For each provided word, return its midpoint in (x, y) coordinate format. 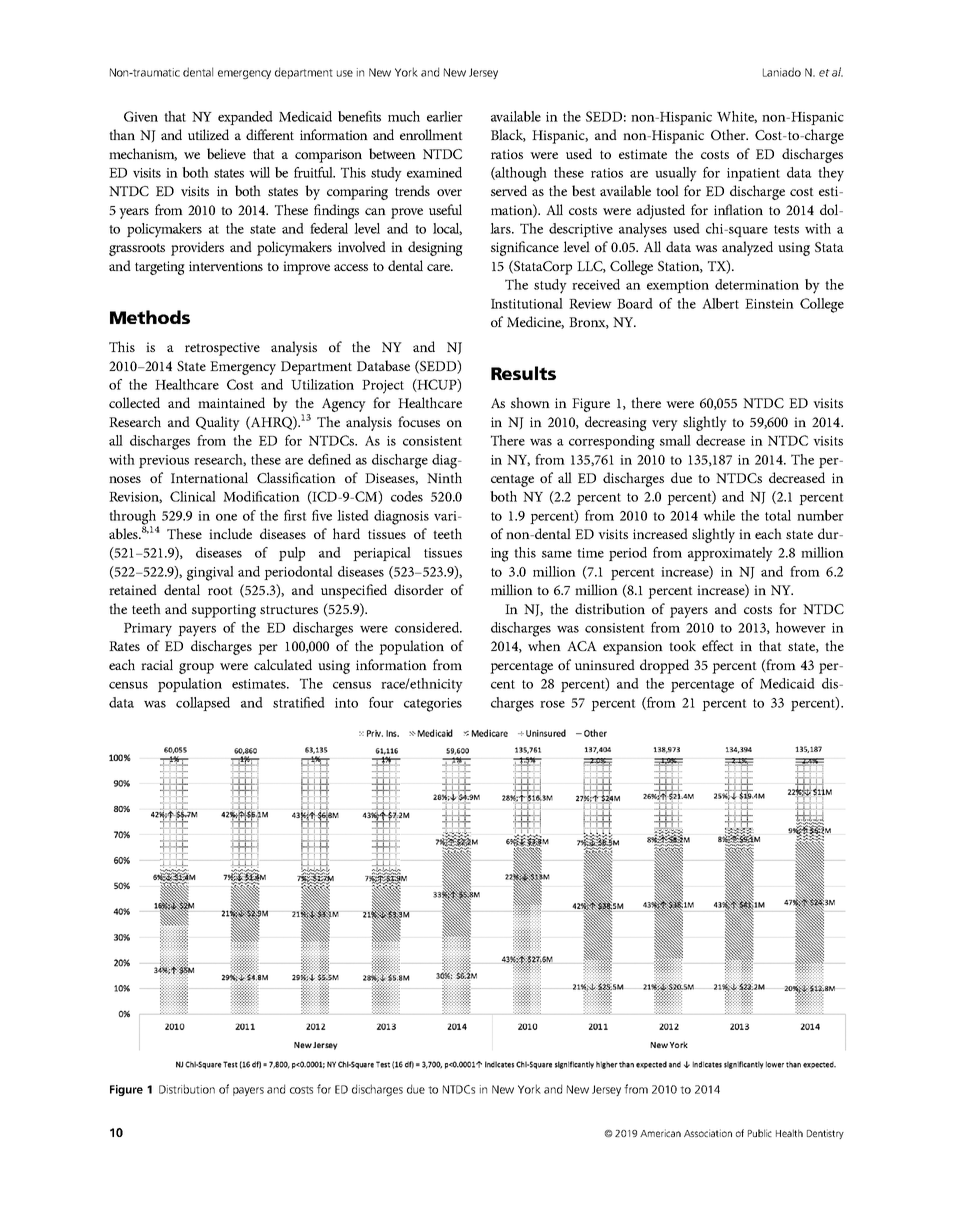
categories (433, 705)
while (719, 515)
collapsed (203, 704)
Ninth (444, 477)
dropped (664, 666)
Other (729, 134)
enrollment (431, 134)
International (209, 477)
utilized (208, 134)
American (660, 1133)
